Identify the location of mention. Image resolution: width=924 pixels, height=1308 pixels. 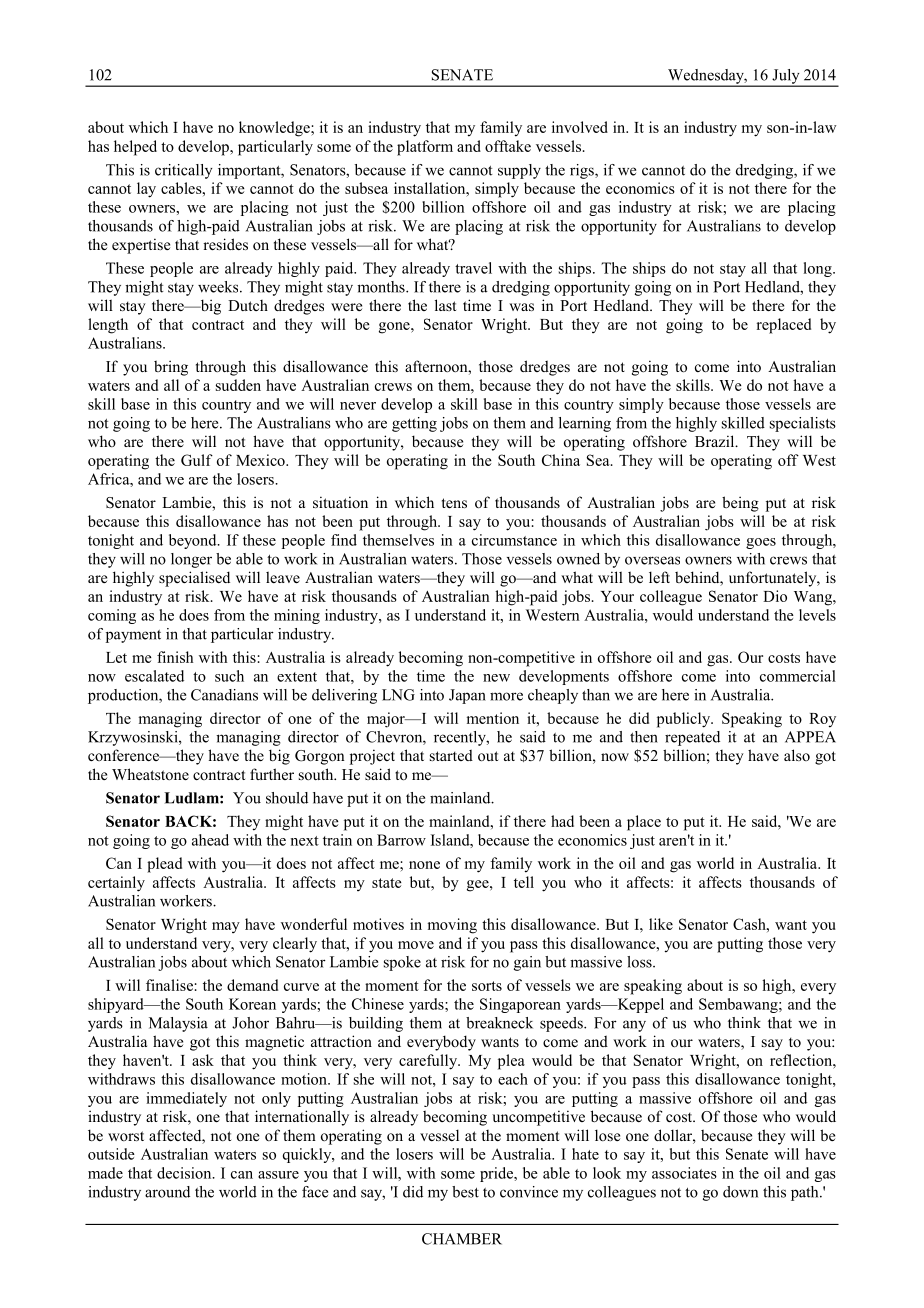
(493, 718).
